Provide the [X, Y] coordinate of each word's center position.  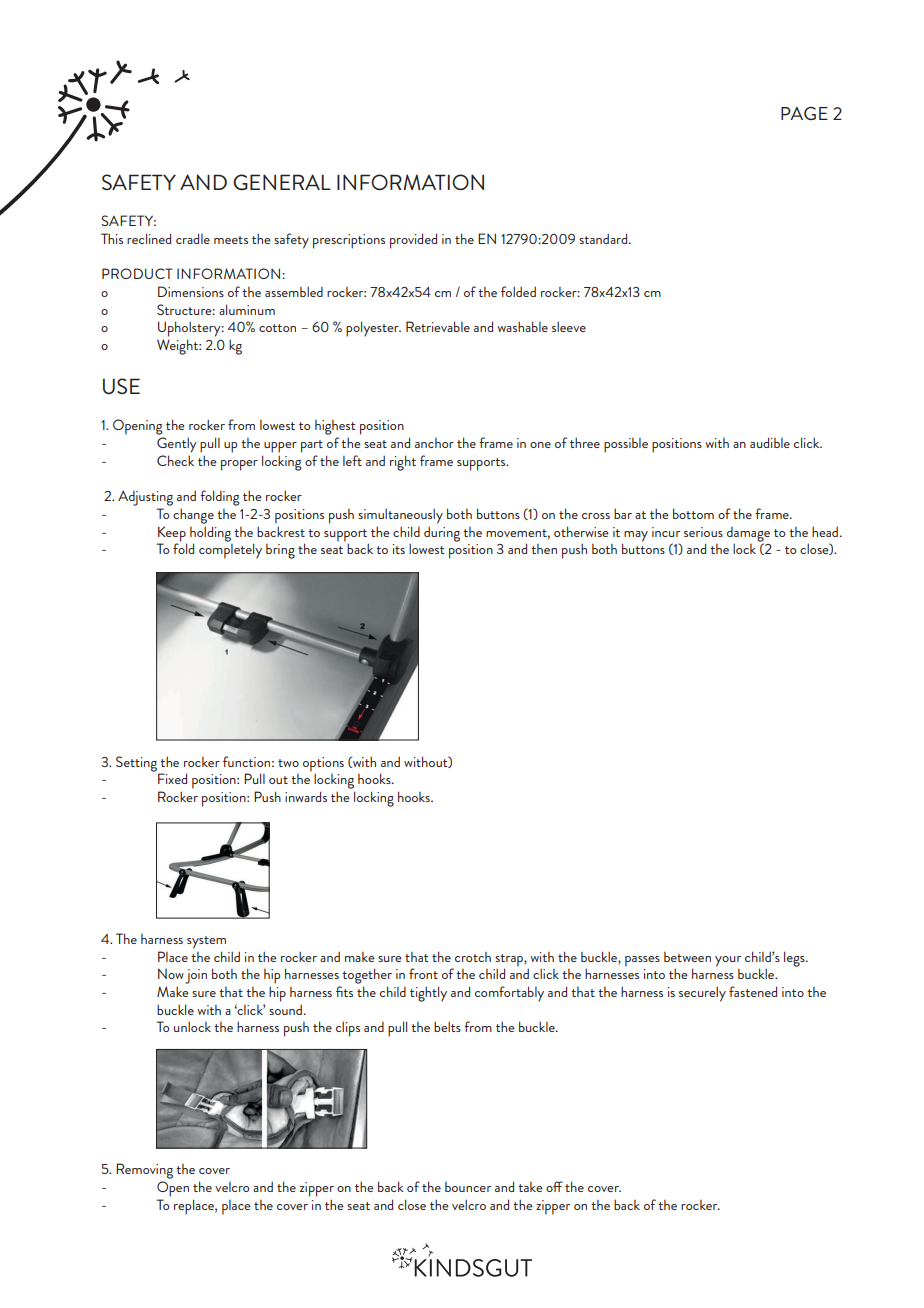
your [728, 961]
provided [413, 241]
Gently [177, 445]
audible [770, 442]
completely [230, 550]
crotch [473, 957]
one [540, 445]
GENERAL [282, 182]
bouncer [468, 1187]
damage [748, 535]
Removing [144, 1171]
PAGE [804, 113]
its [399, 549]
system [206, 942]
